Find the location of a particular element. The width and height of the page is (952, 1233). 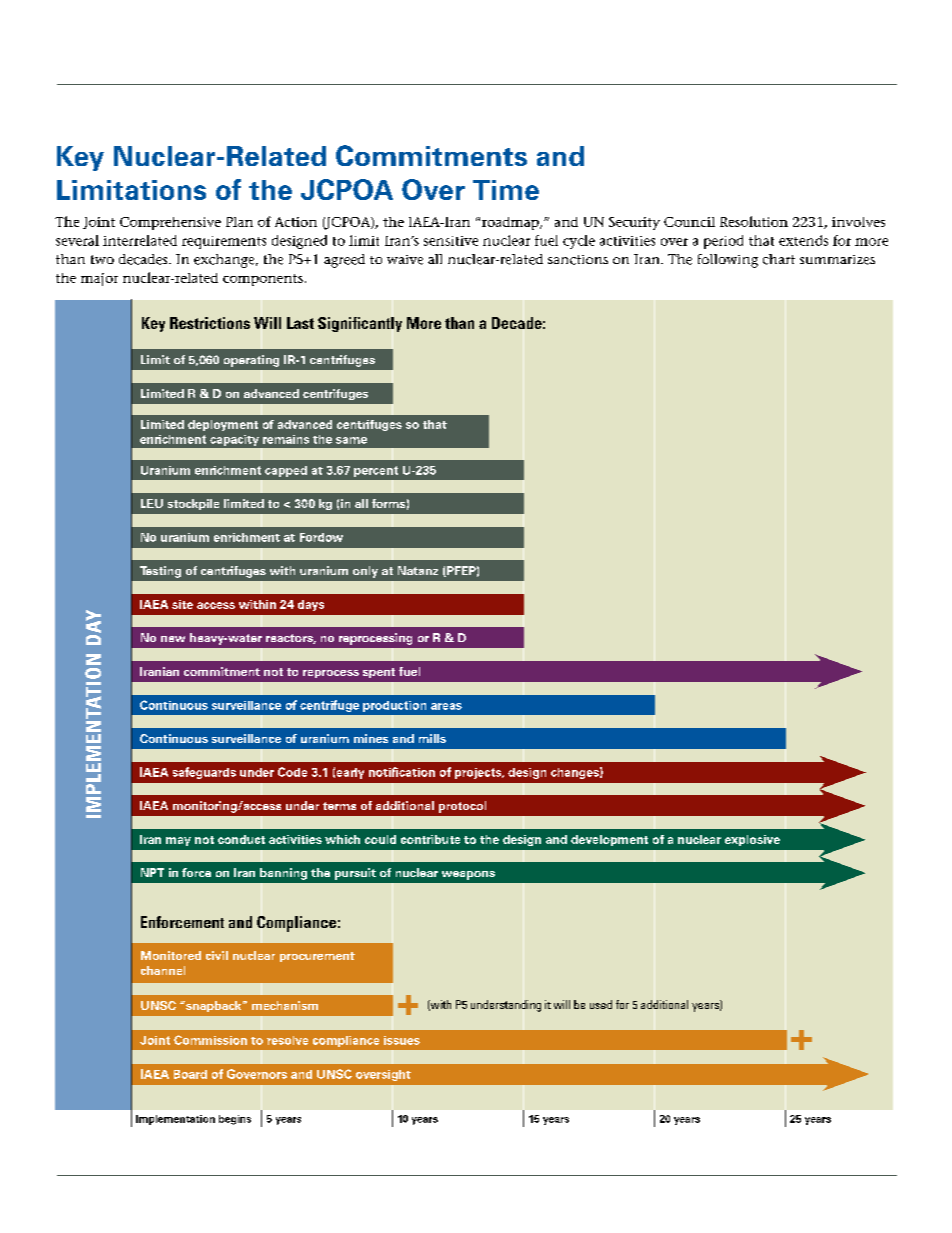

Comprehensive is located at coordinates (170, 223).
